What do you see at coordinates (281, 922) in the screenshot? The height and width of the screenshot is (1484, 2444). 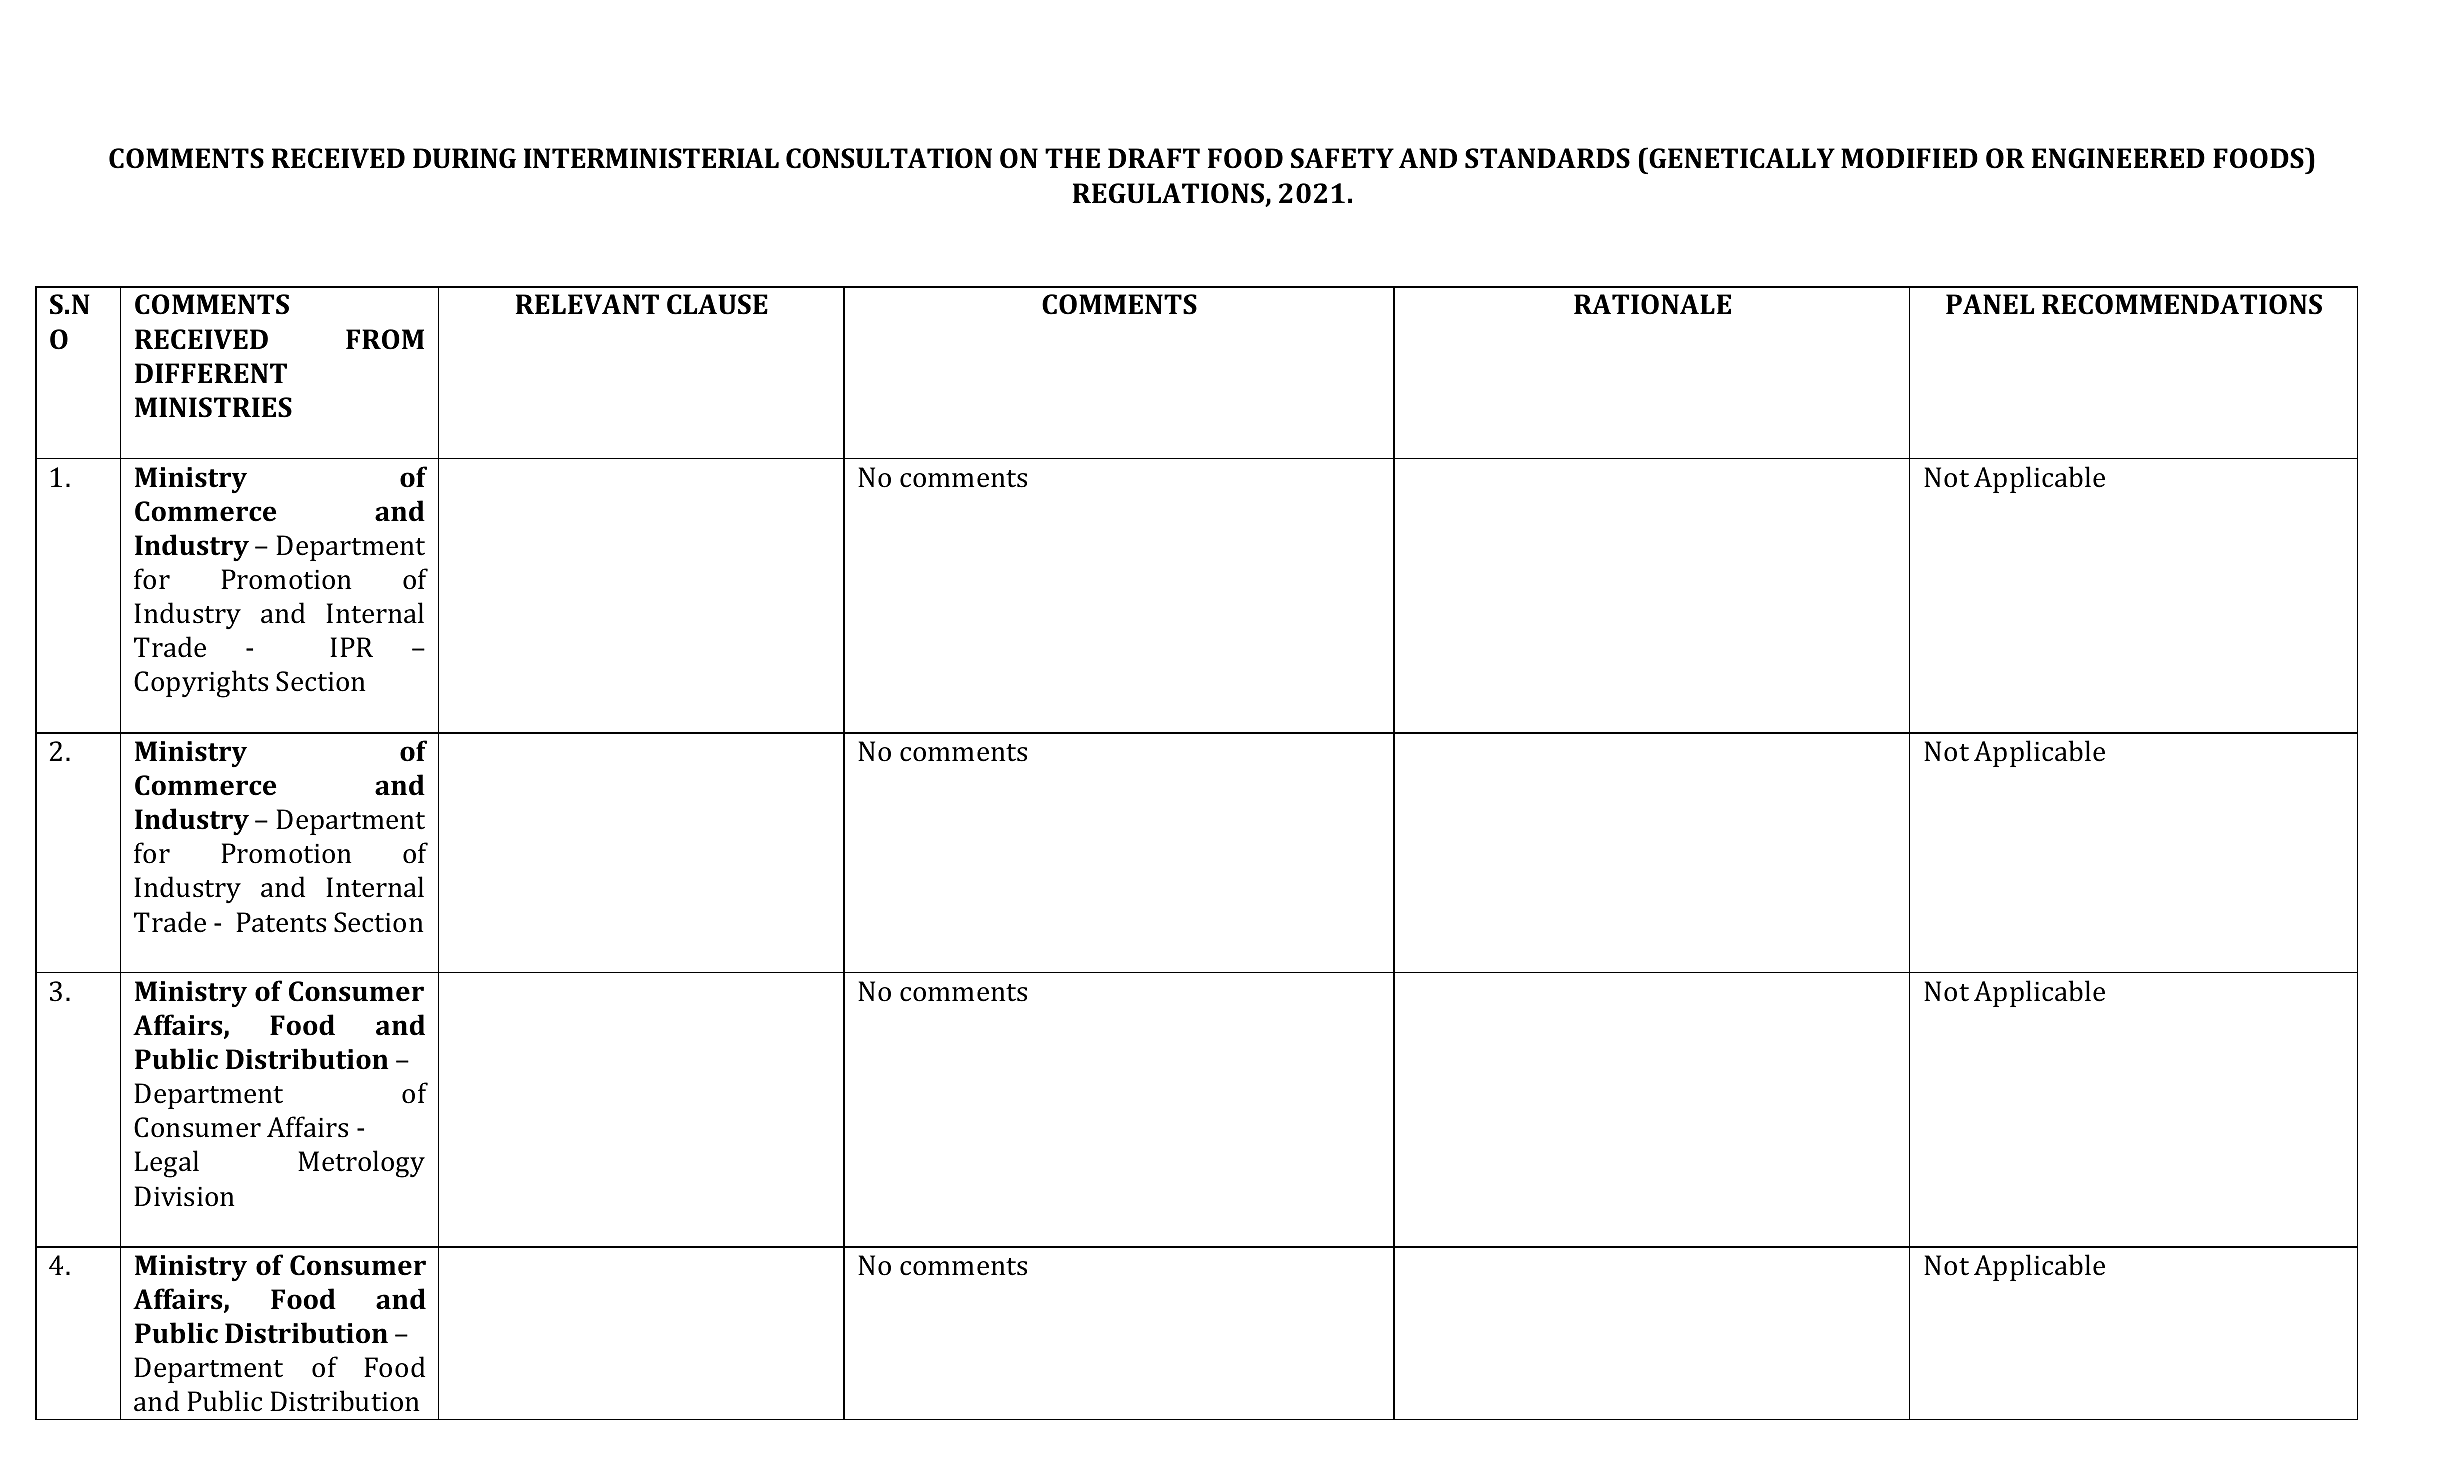 I see `Patents` at bounding box center [281, 922].
